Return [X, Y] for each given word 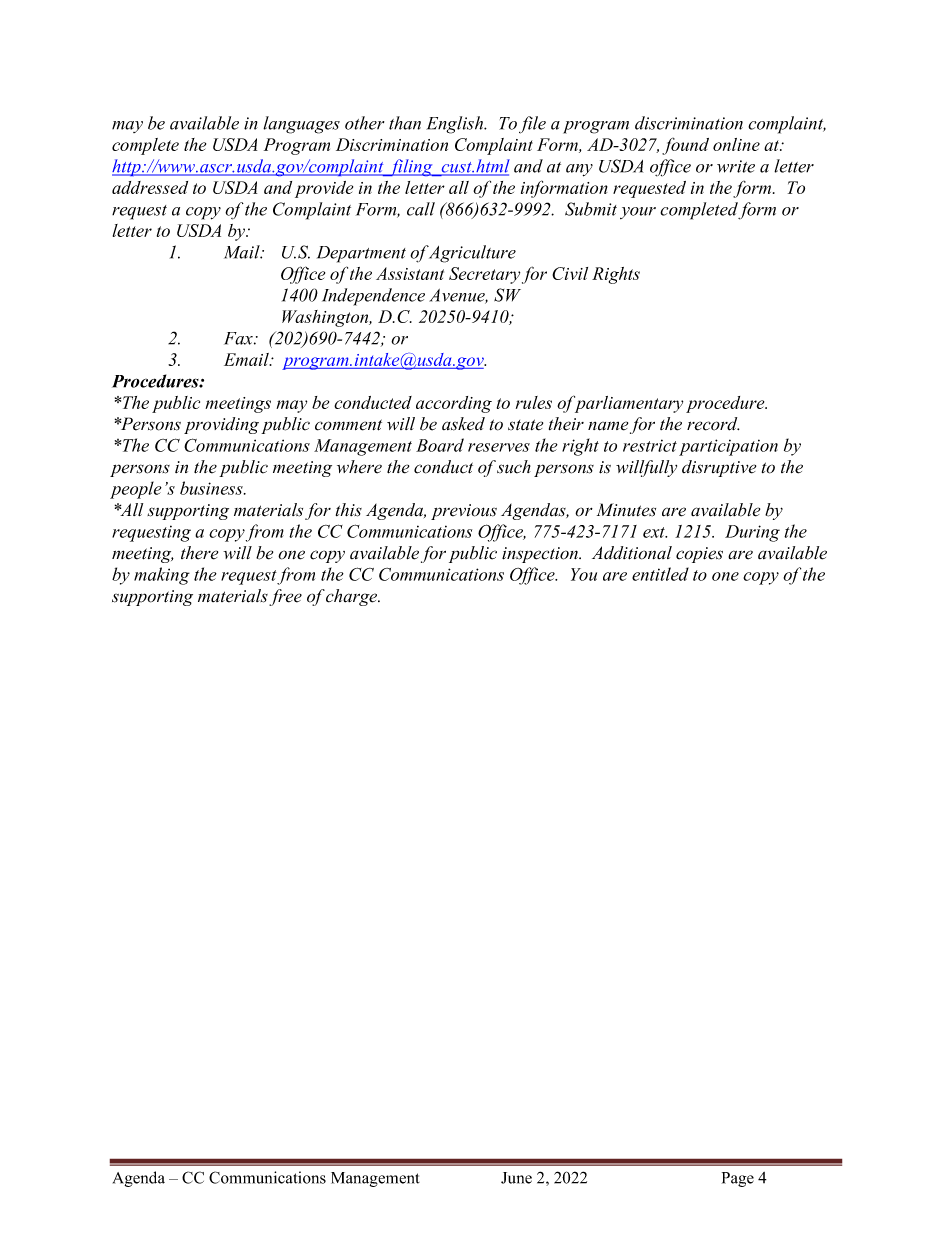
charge [353, 597]
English [456, 125]
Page [738, 1179]
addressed [150, 187]
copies [699, 555]
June [516, 1178]
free [285, 597]
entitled [660, 574]
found [685, 146]
